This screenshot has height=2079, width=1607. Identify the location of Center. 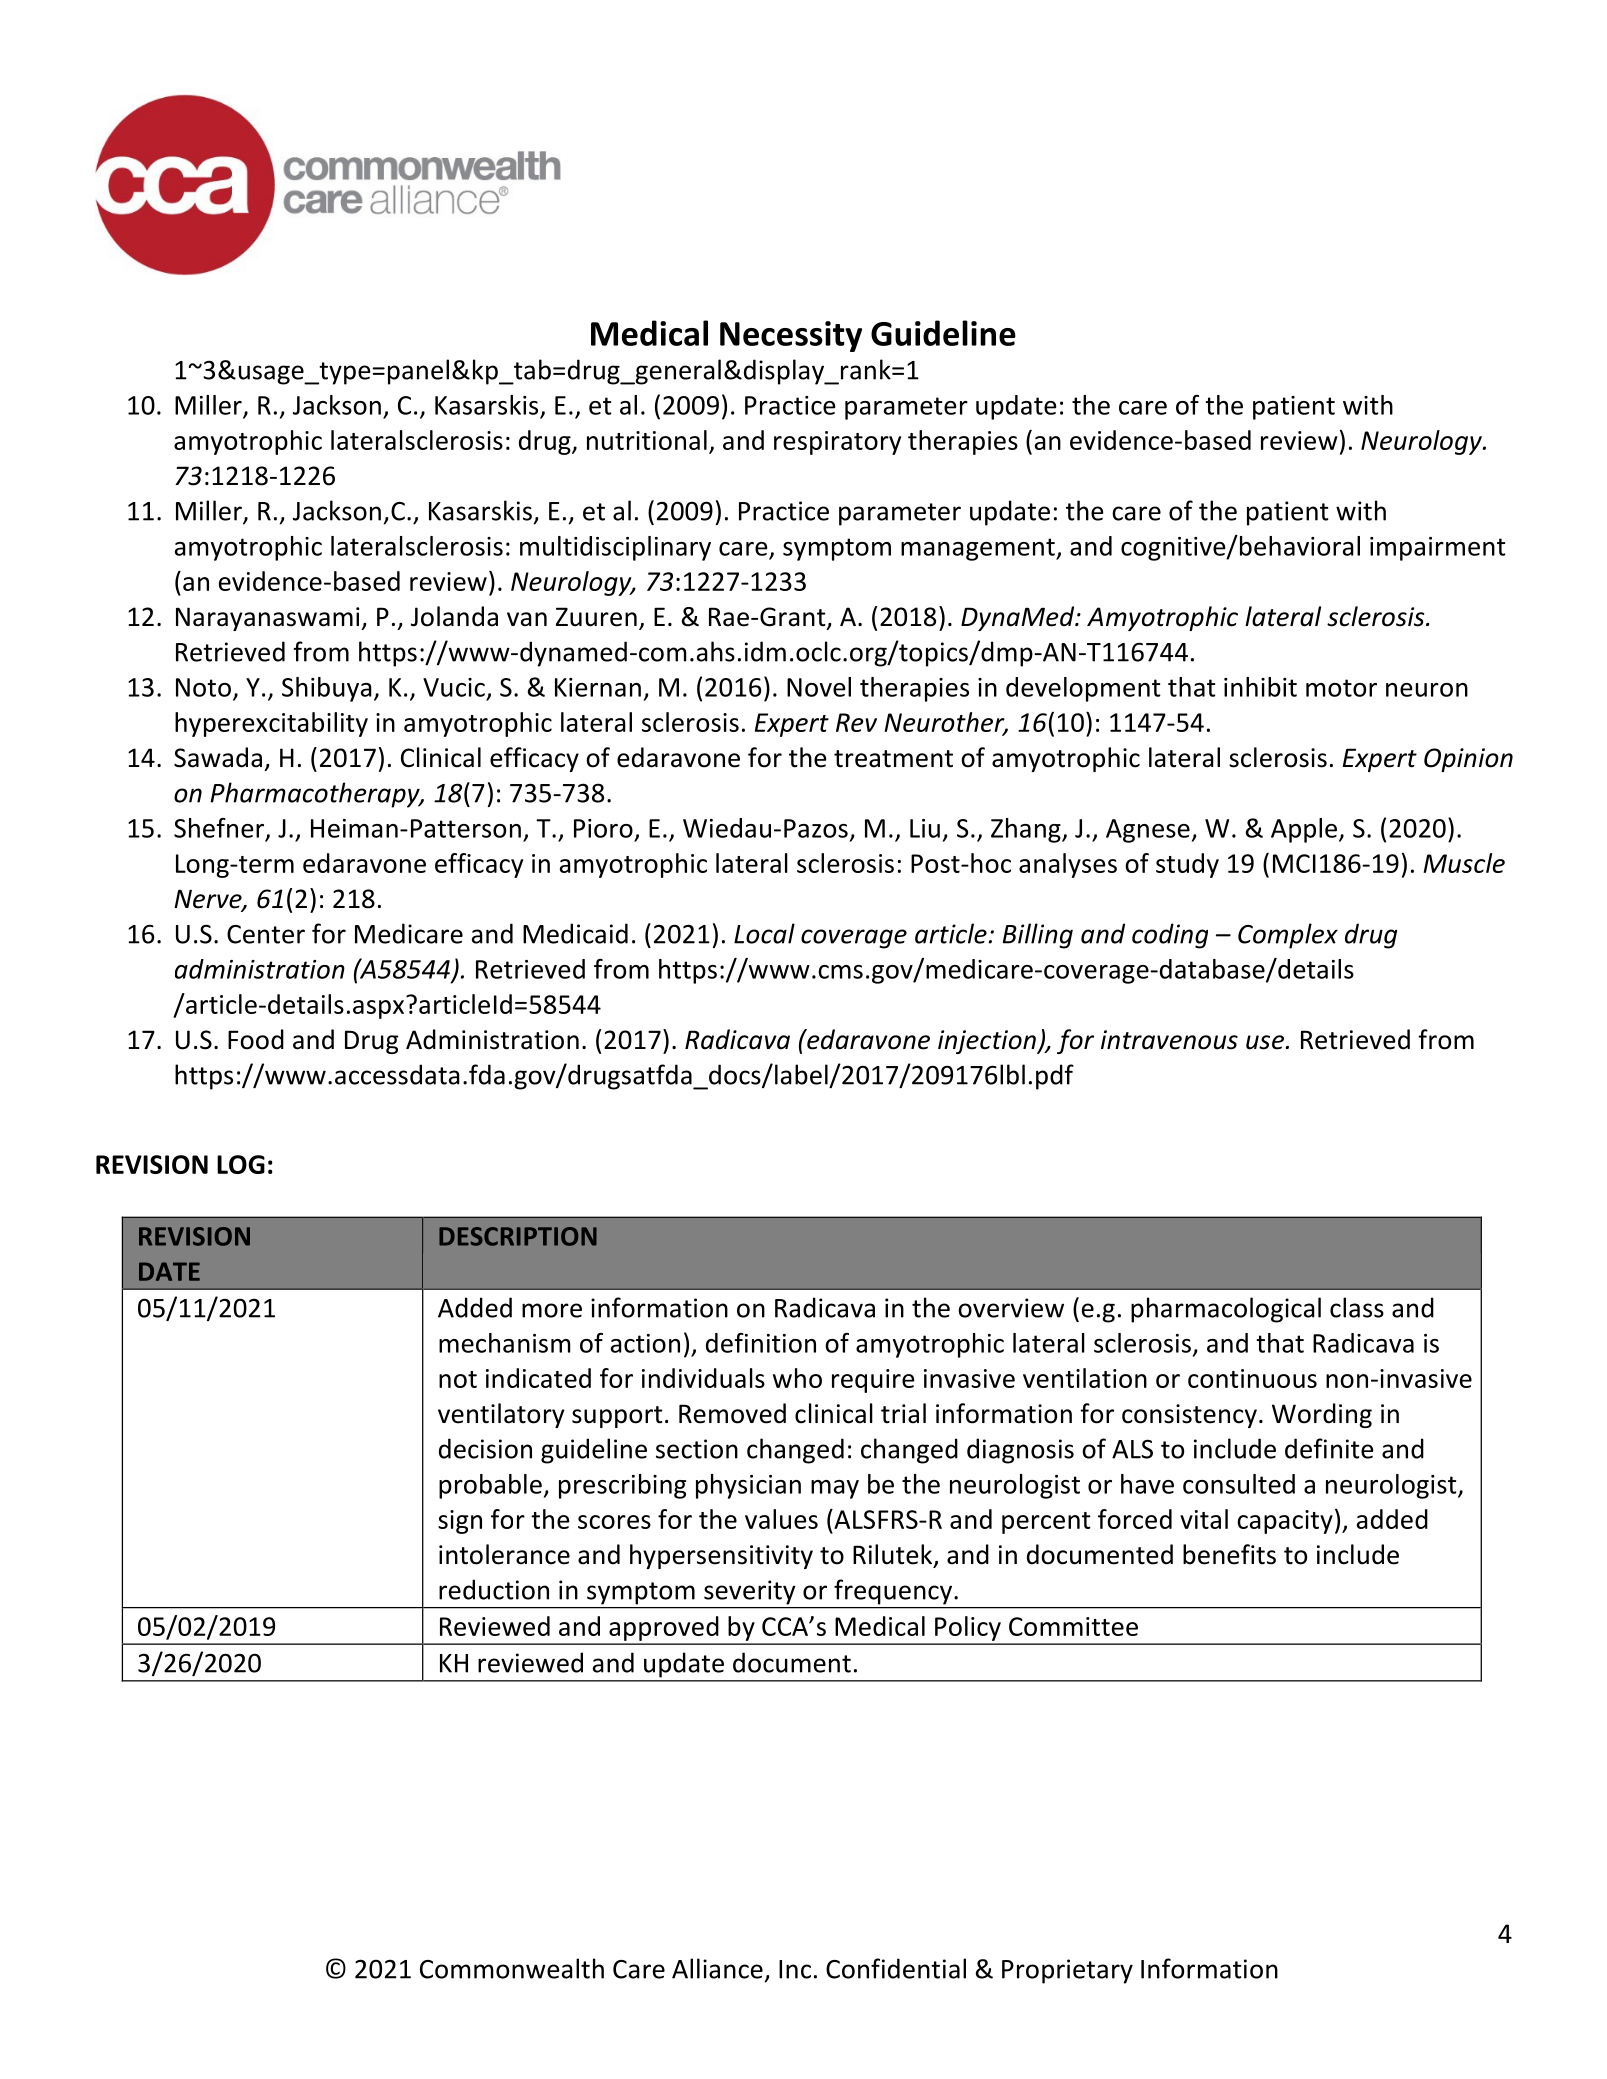
(266, 934).
